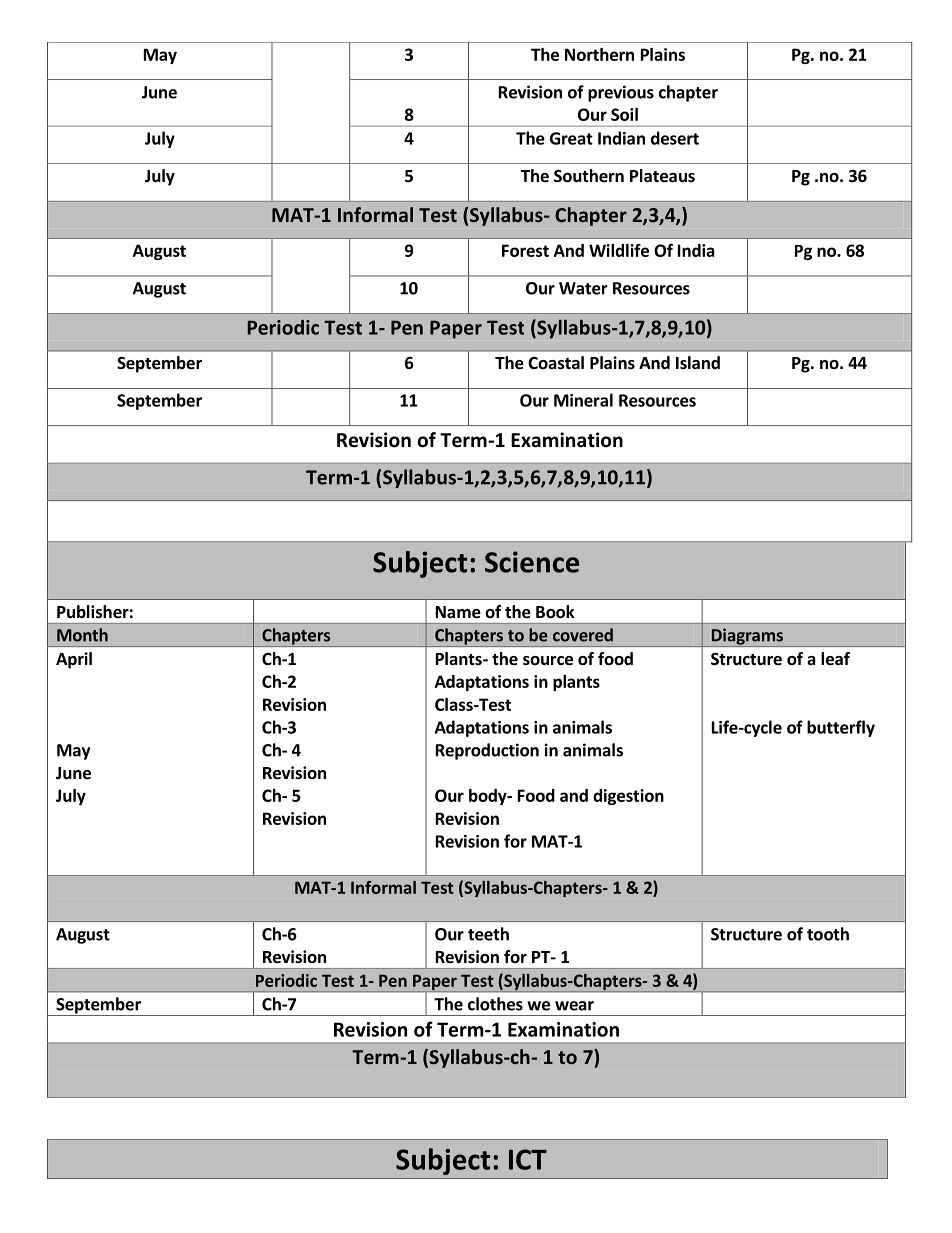 The width and height of the screenshot is (952, 1233). What do you see at coordinates (841, 728) in the screenshot?
I see `butterfly` at bounding box center [841, 728].
